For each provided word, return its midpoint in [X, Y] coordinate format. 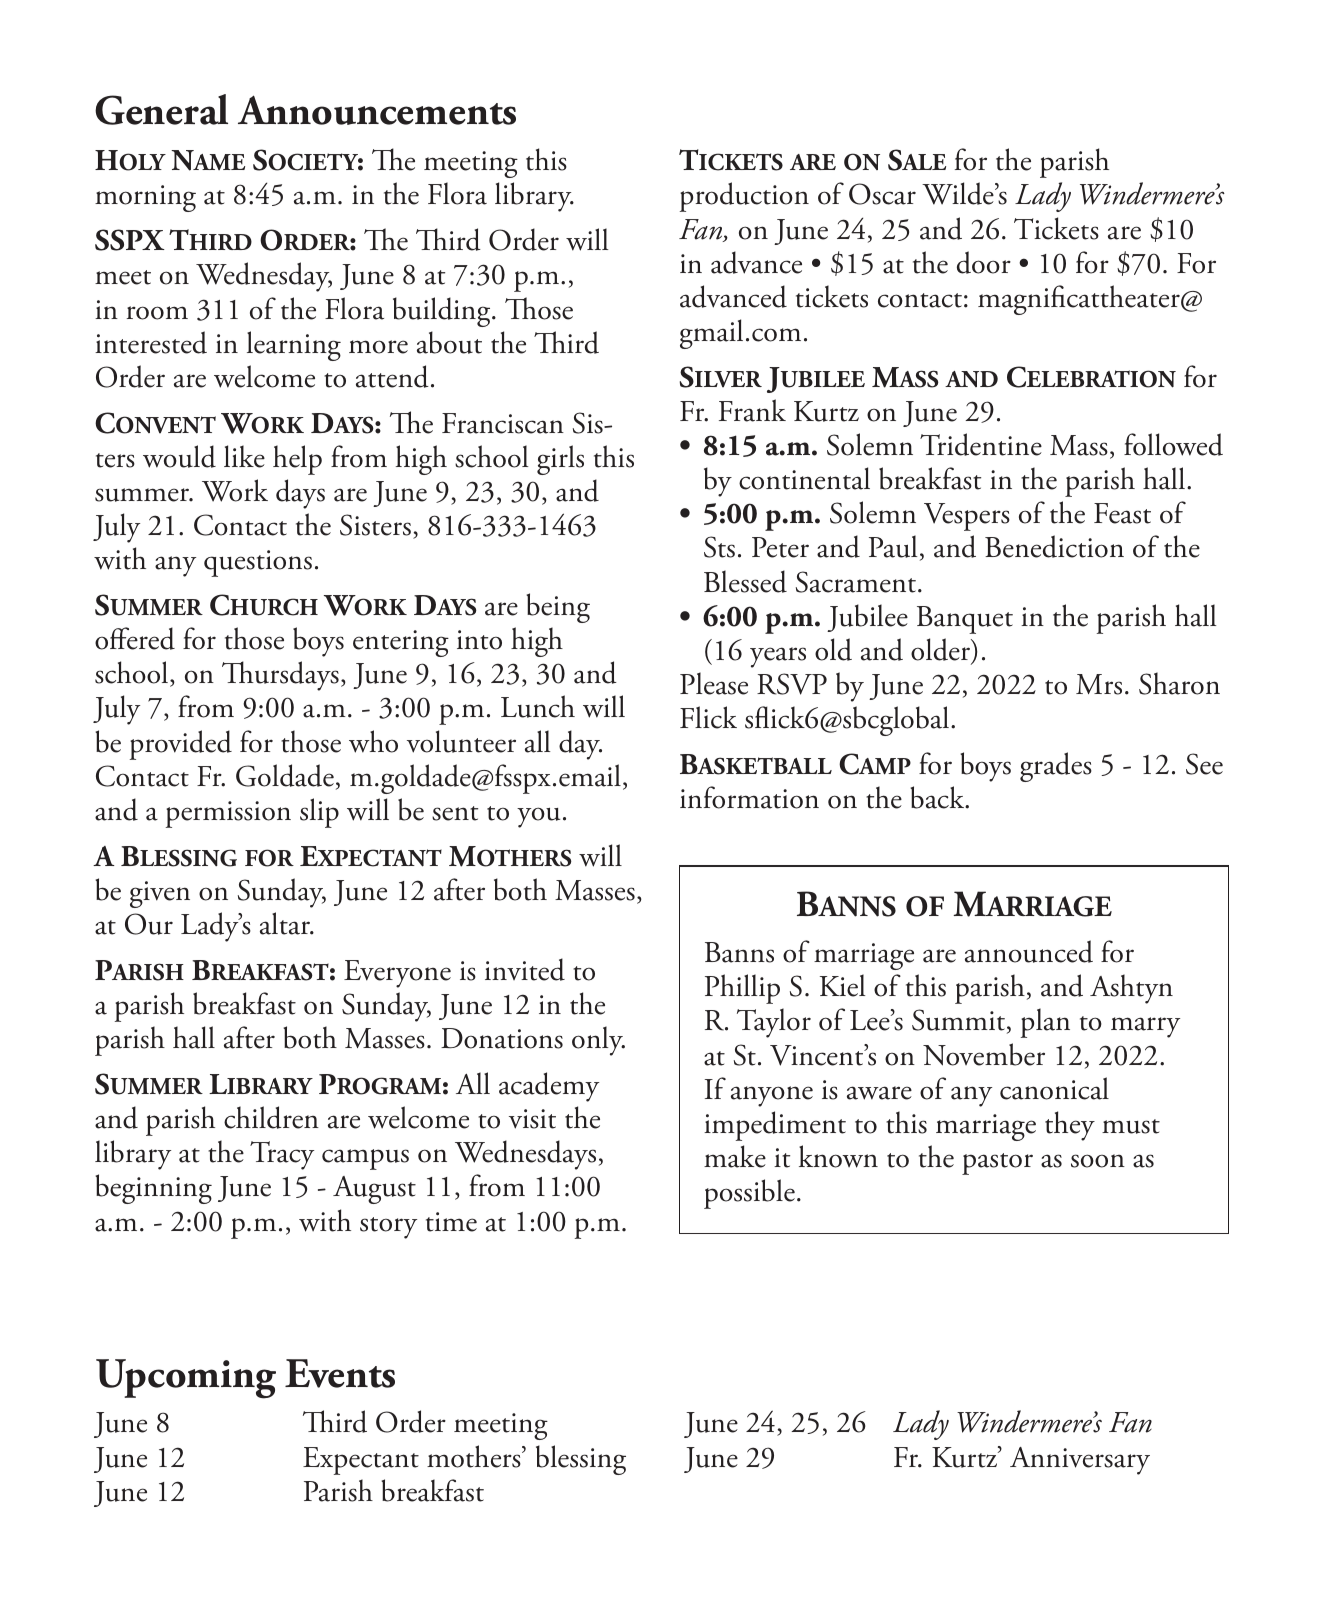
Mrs [1099, 684]
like [244, 456]
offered [135, 638]
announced [1029, 951]
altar [286, 923]
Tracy [282, 1155]
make [735, 1156]
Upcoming [186, 1379]
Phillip [742, 989]
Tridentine [981, 444]
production [744, 197]
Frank [752, 410]
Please [714, 683]
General [161, 109]
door [984, 262]
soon [1098, 1161]
